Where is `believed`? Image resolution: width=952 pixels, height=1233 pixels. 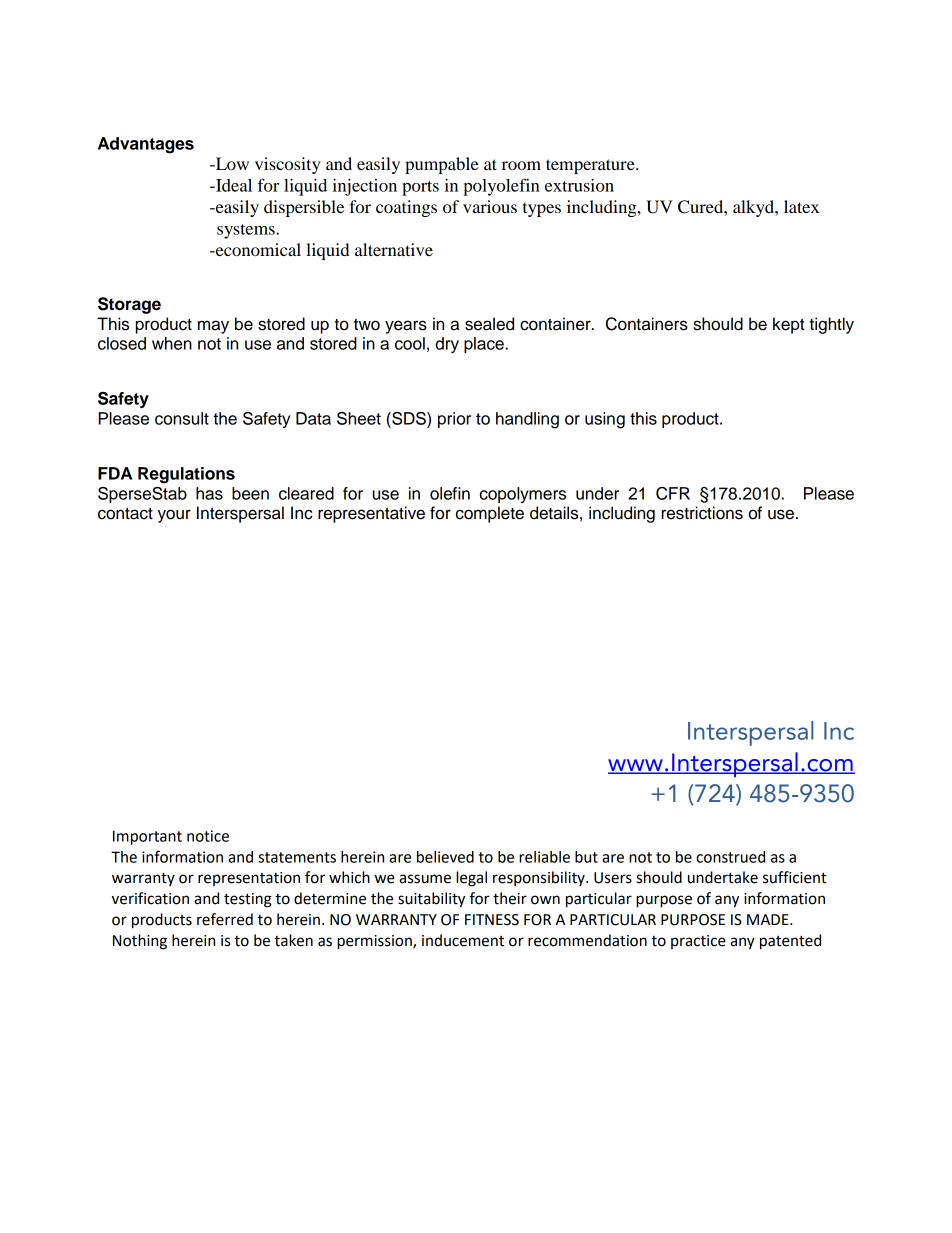
believed is located at coordinates (445, 857).
